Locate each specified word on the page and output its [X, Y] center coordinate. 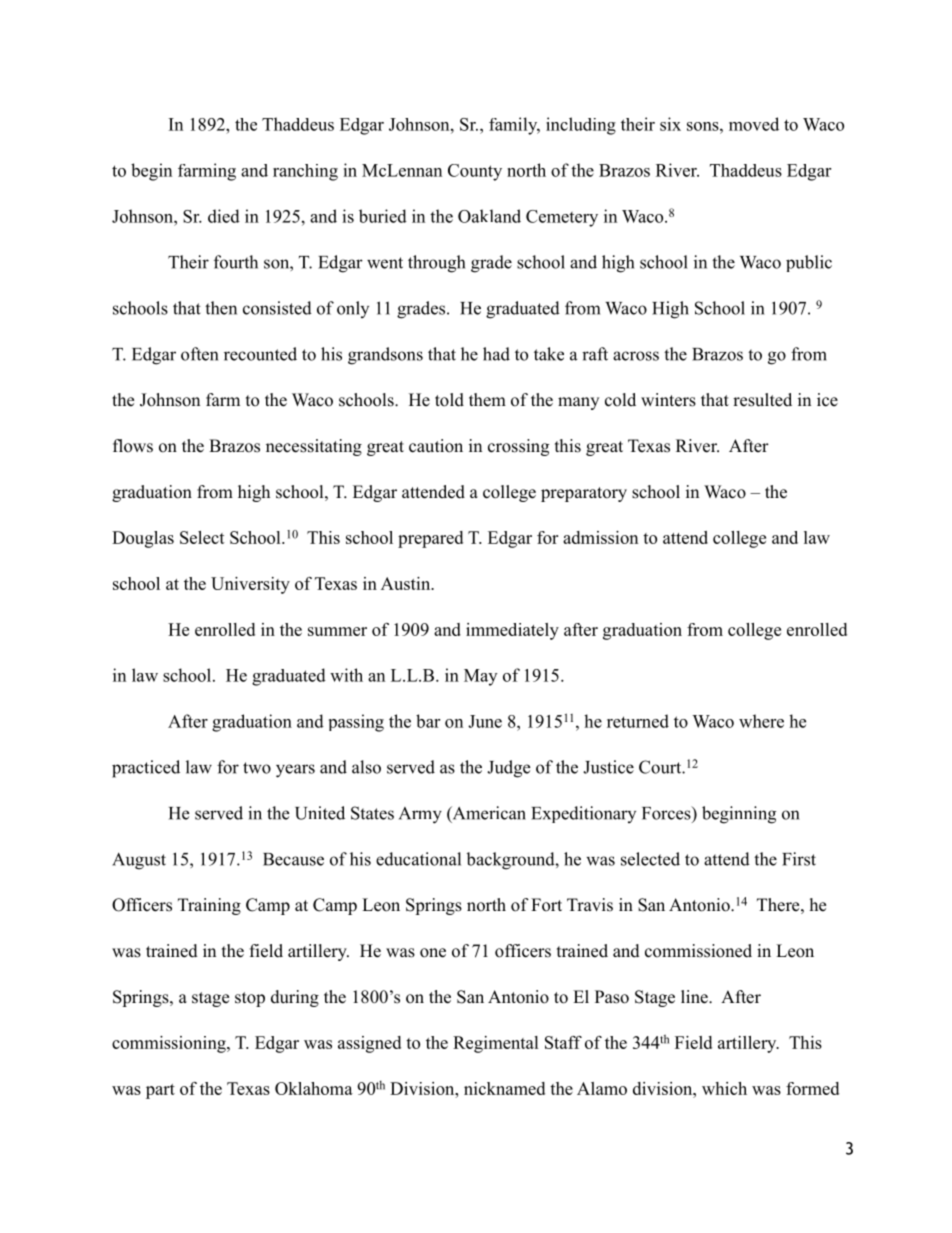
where [761, 721]
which [724, 1088]
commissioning [170, 1044]
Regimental [496, 1044]
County [475, 172]
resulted [762, 400]
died [224, 216]
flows [133, 446]
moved [754, 124]
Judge [508, 769]
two [257, 768]
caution [436, 446]
